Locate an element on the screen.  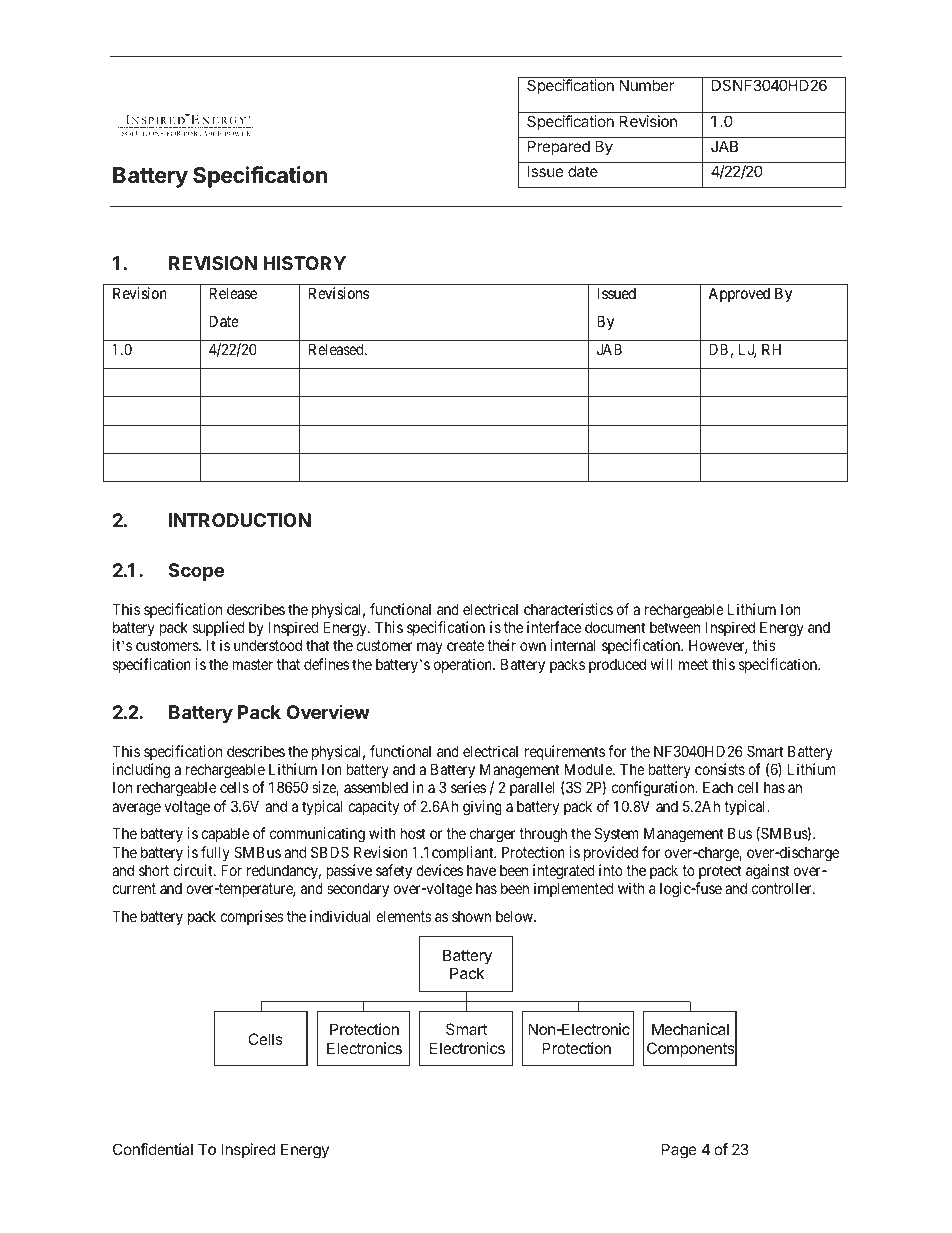
Confidential is located at coordinates (153, 1149).
